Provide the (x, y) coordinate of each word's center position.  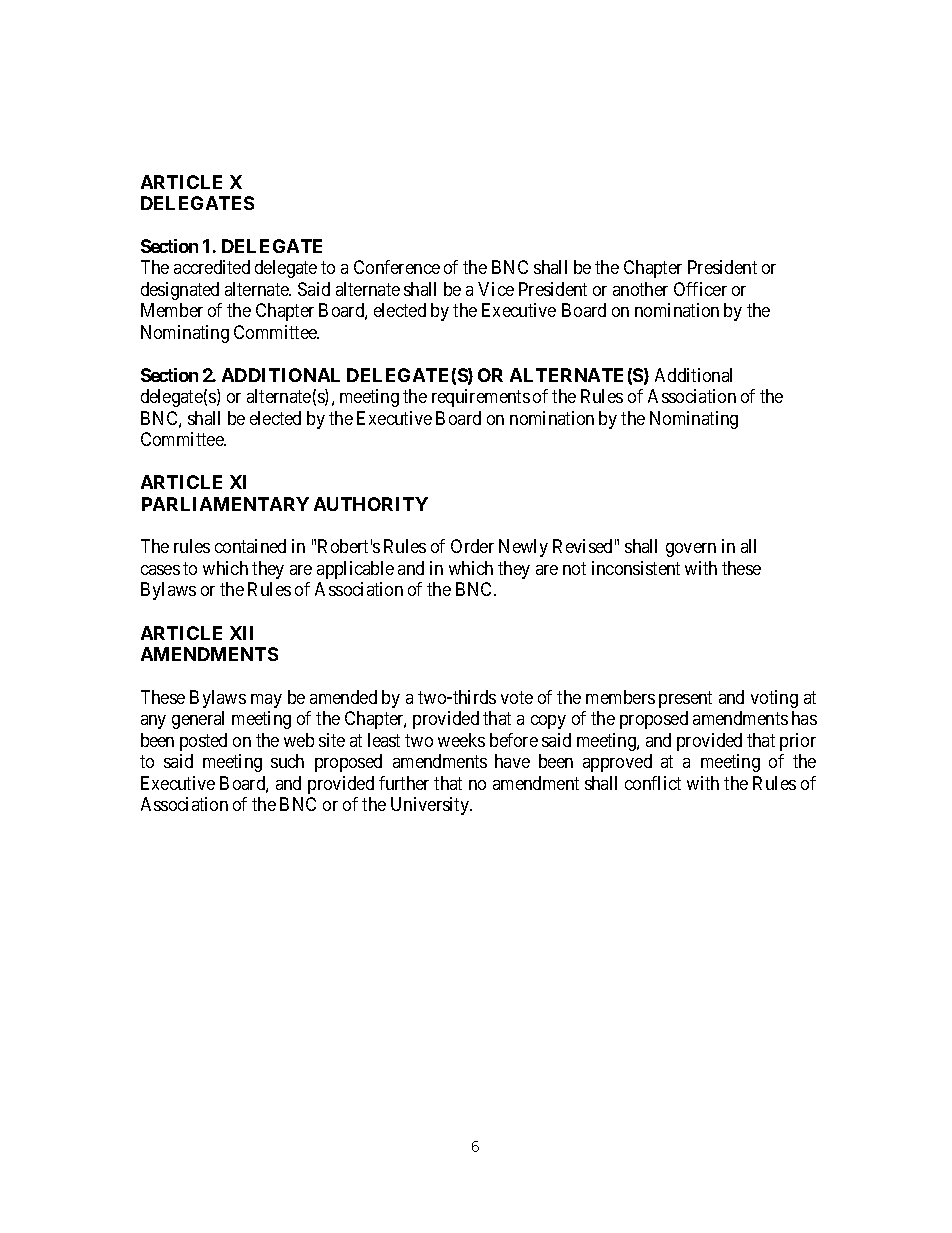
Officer (700, 289)
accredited (212, 267)
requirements (481, 398)
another (640, 289)
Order (472, 546)
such (287, 761)
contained (250, 546)
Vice (496, 289)
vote (517, 697)
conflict (653, 783)
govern (691, 550)
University (431, 806)
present (685, 699)
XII (241, 633)
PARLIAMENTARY (225, 504)
